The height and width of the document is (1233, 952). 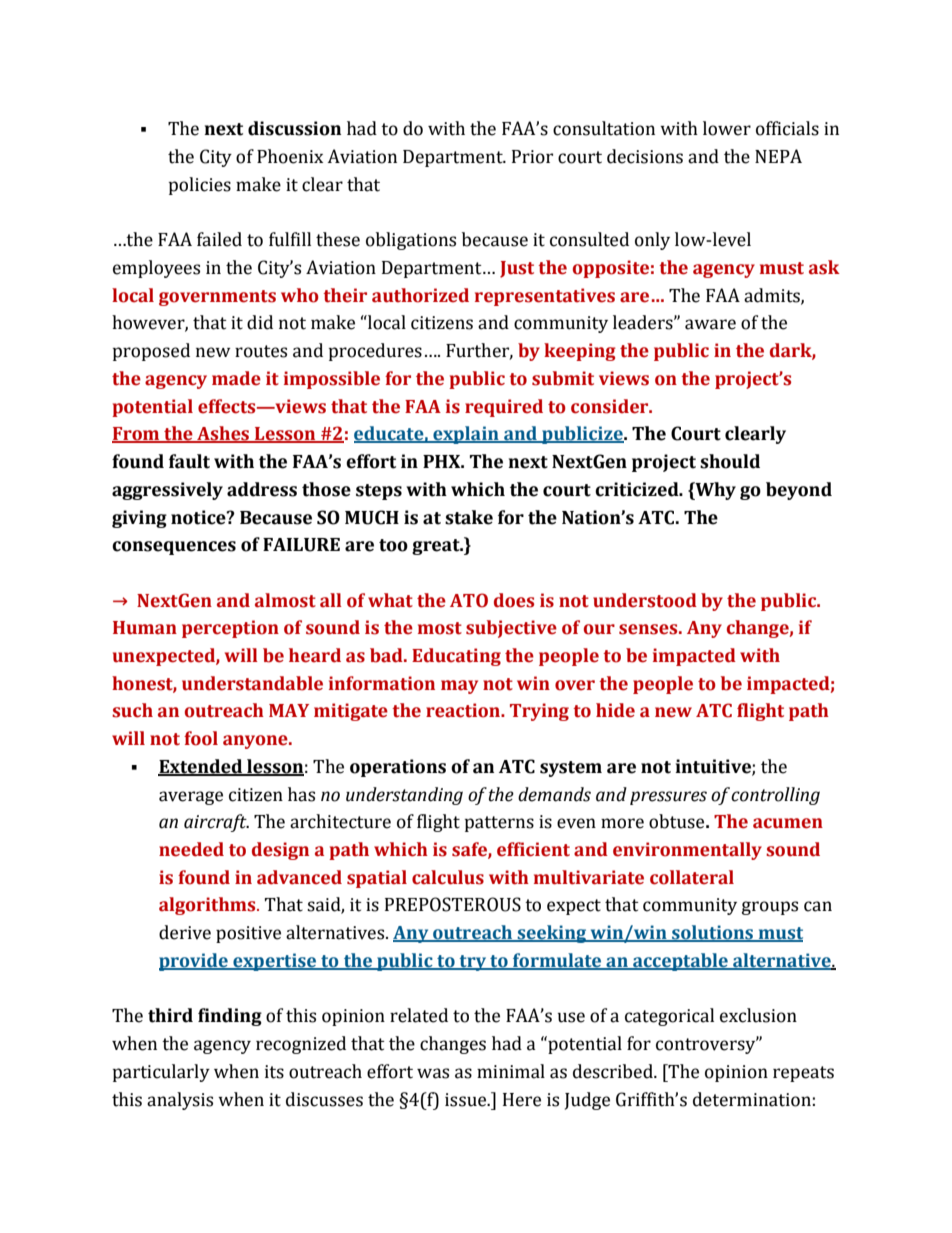 I want to click on lower, so click(x=727, y=128).
